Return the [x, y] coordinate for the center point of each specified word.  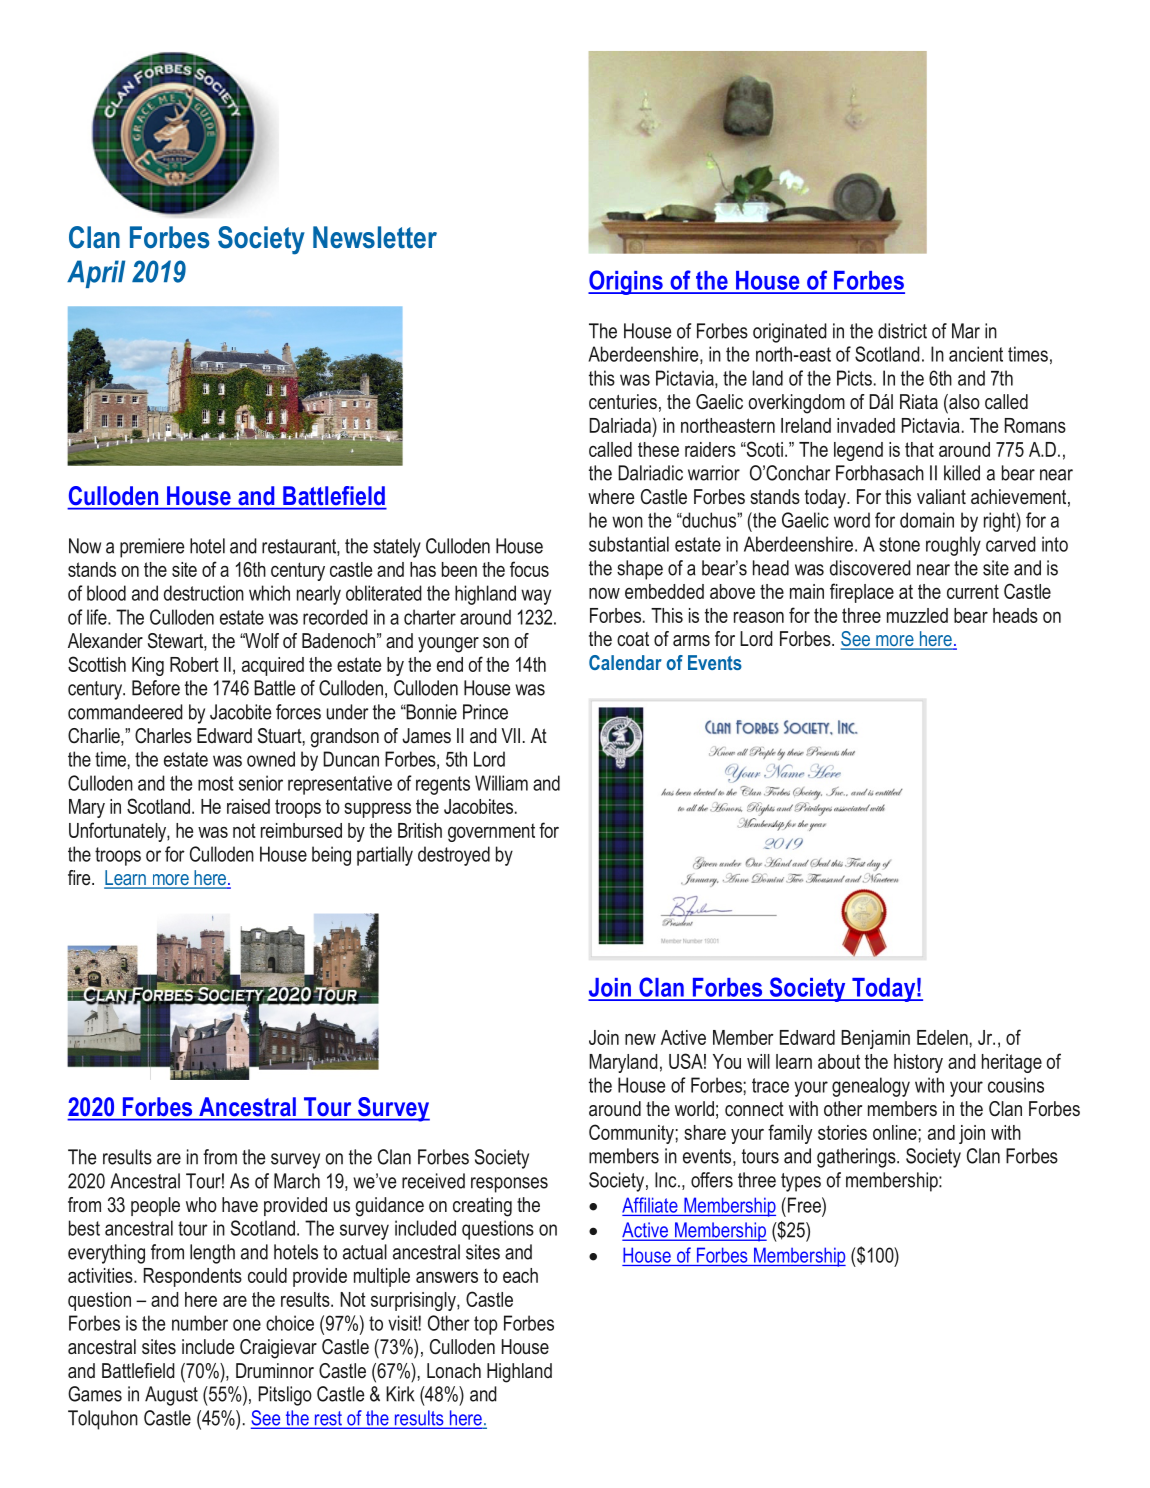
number [200, 1323]
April [96, 274]
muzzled [917, 615]
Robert [194, 664]
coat [633, 639]
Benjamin [875, 1039]
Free [804, 1205]
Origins [626, 282]
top [486, 1325]
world [694, 1109]
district [902, 331]
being [331, 856]
